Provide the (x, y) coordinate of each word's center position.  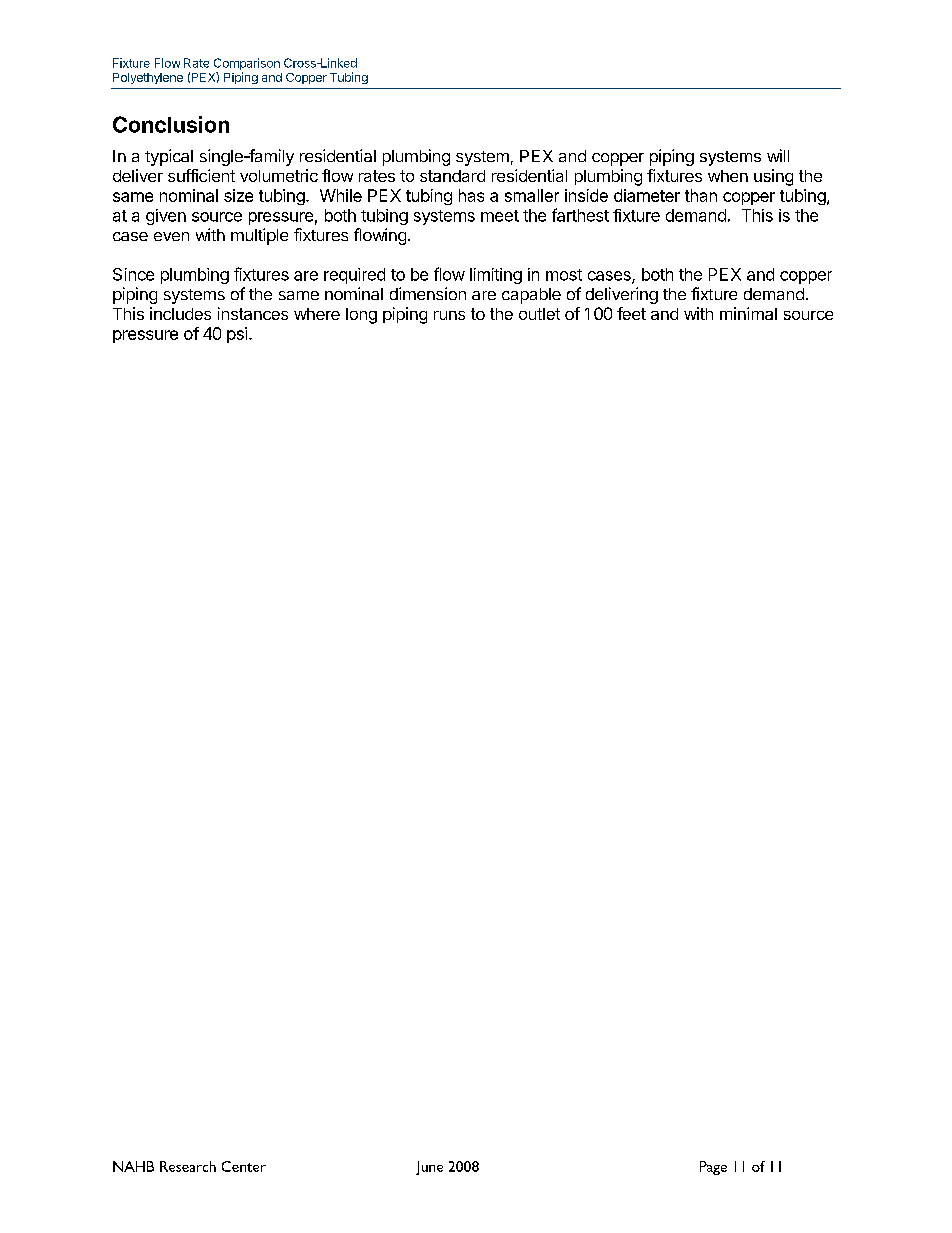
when (728, 176)
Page (713, 1168)
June (429, 1168)
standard (452, 176)
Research (188, 1166)
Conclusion (171, 124)
